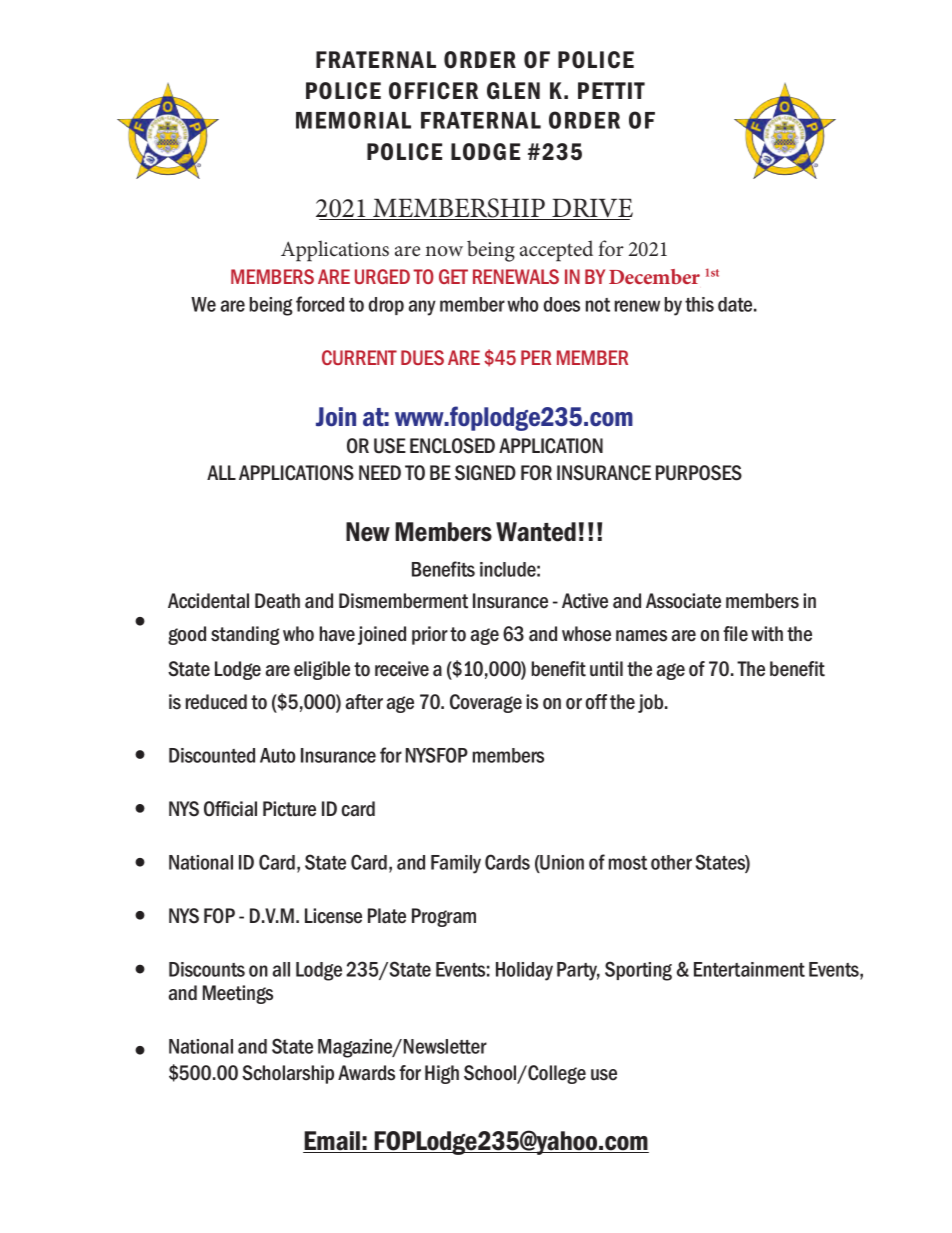  I want to click on High, so click(442, 1074).
